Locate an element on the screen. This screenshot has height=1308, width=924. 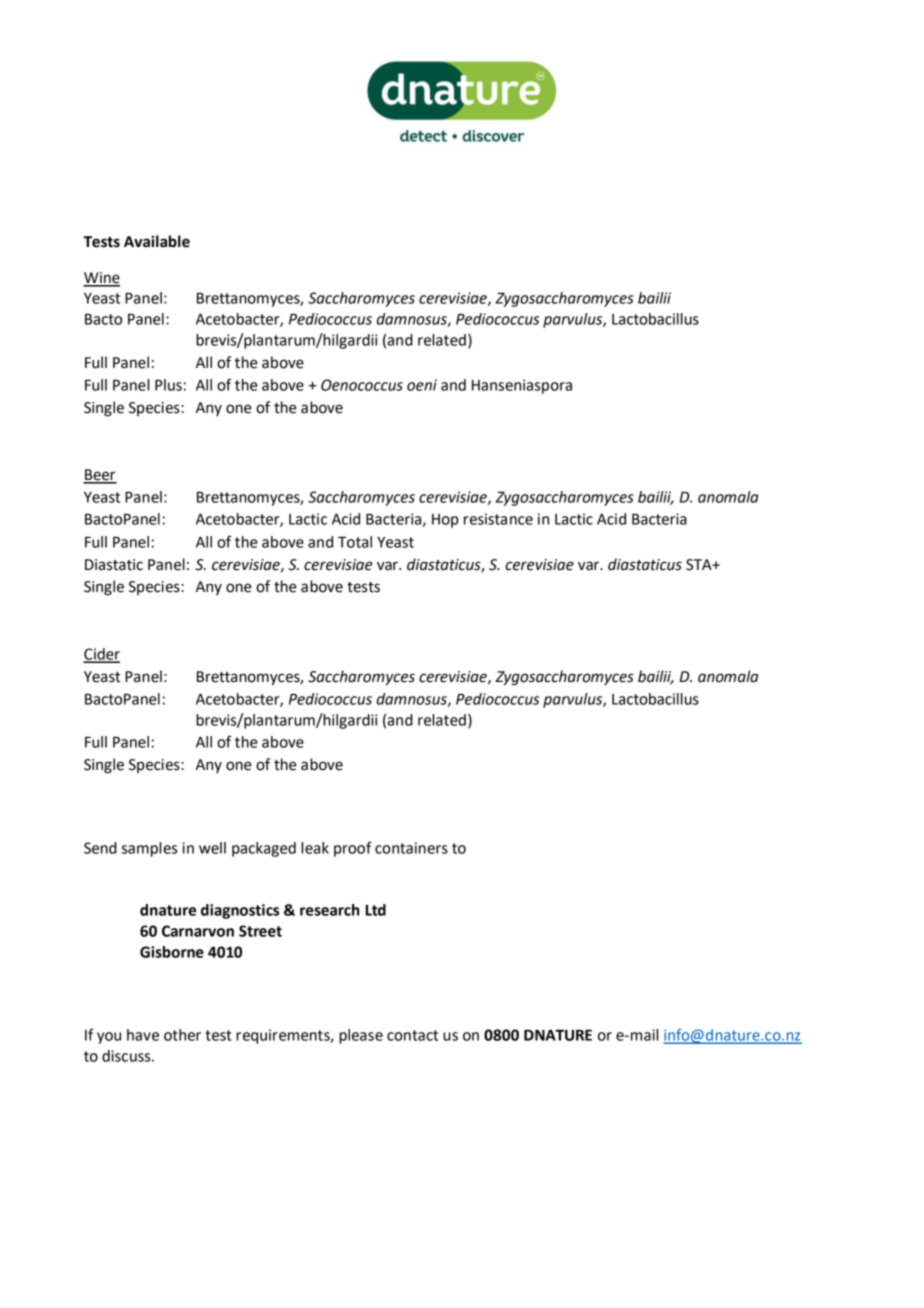
Plus is located at coordinates (168, 385).
